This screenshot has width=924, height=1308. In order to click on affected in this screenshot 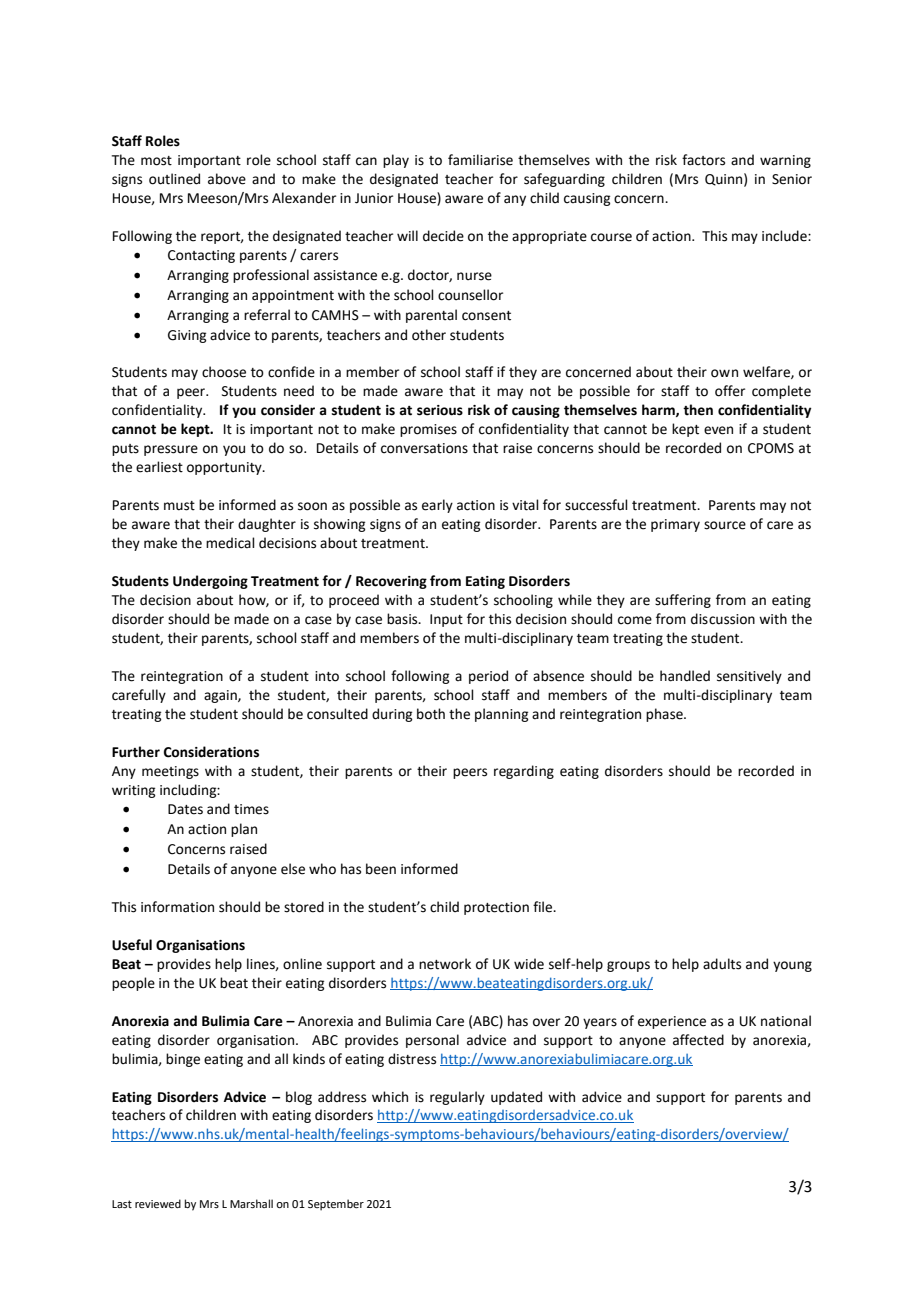, I will do `click(698, 1040)`.
